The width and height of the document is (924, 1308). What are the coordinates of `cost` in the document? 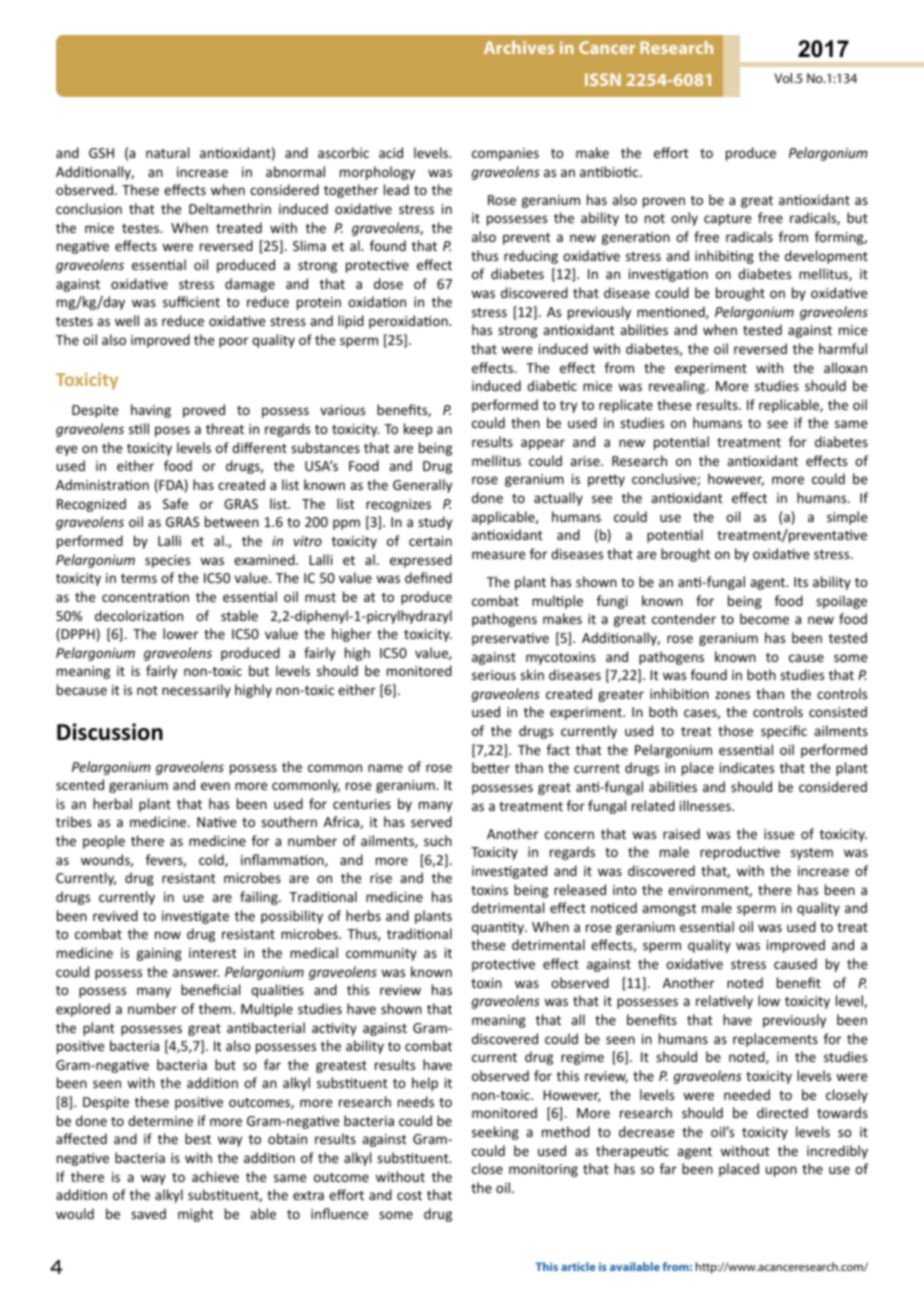 It's located at (409, 1195).
